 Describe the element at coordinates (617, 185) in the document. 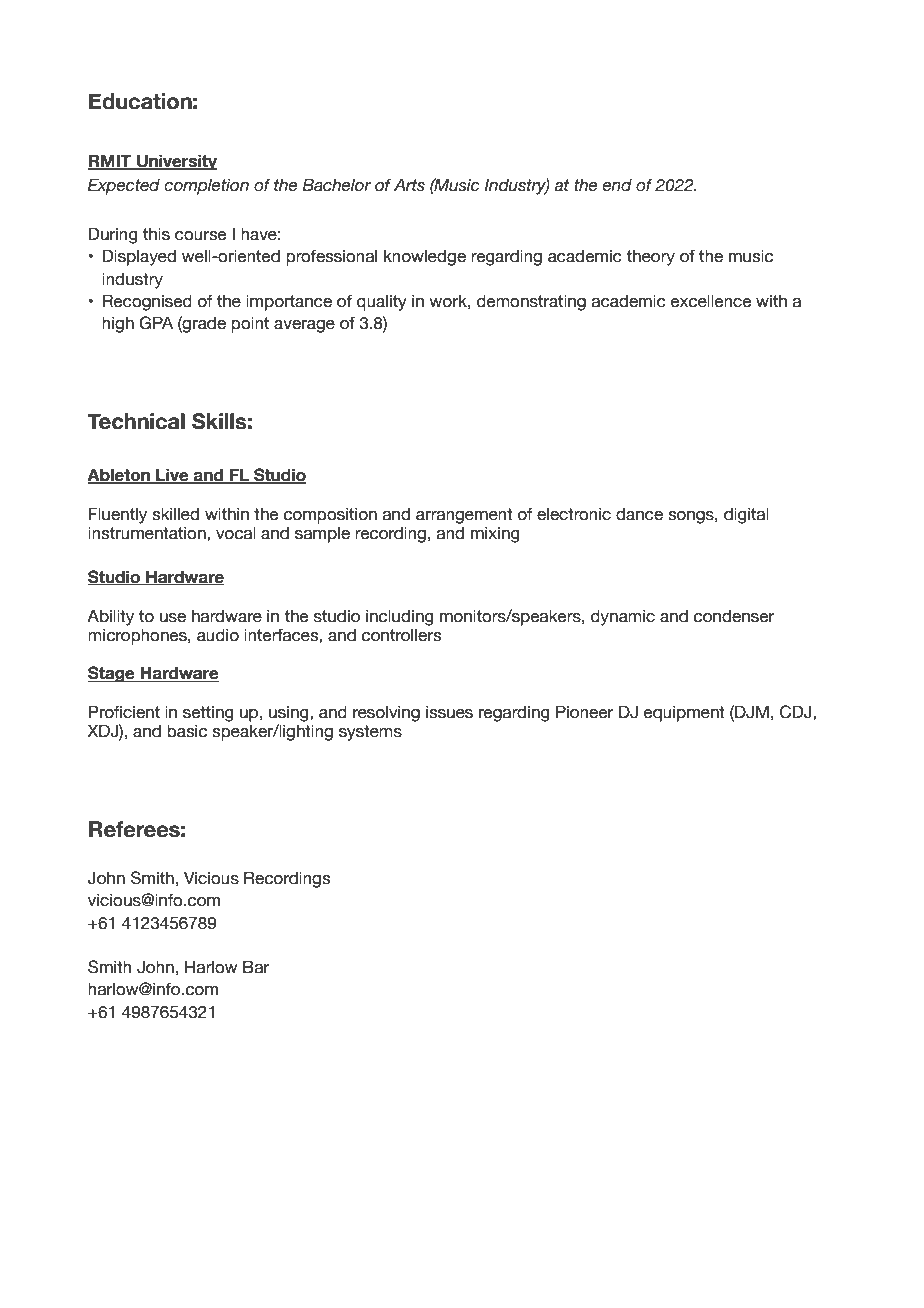

I see `end` at that location.
